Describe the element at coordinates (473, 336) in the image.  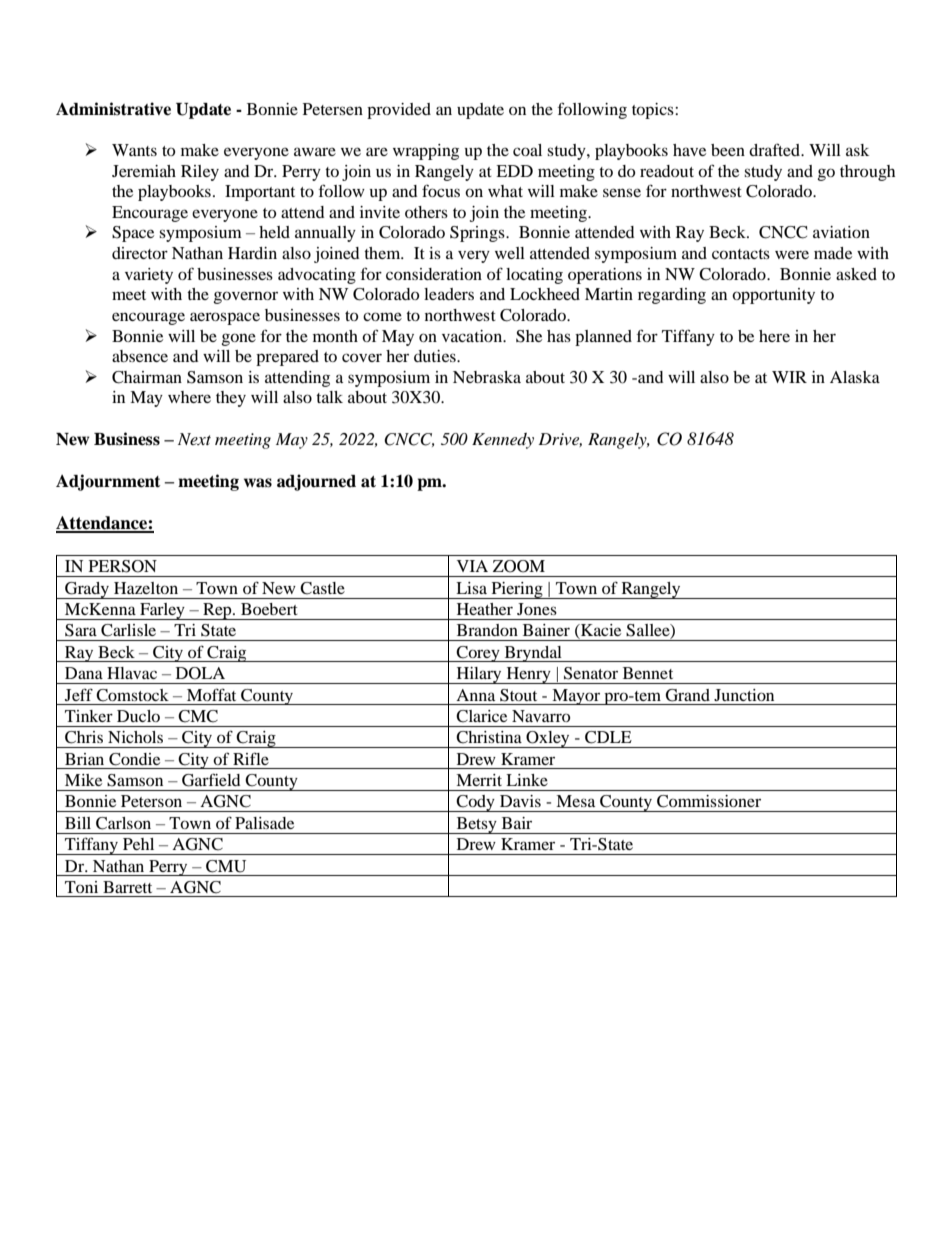
I see `vacation` at that location.
